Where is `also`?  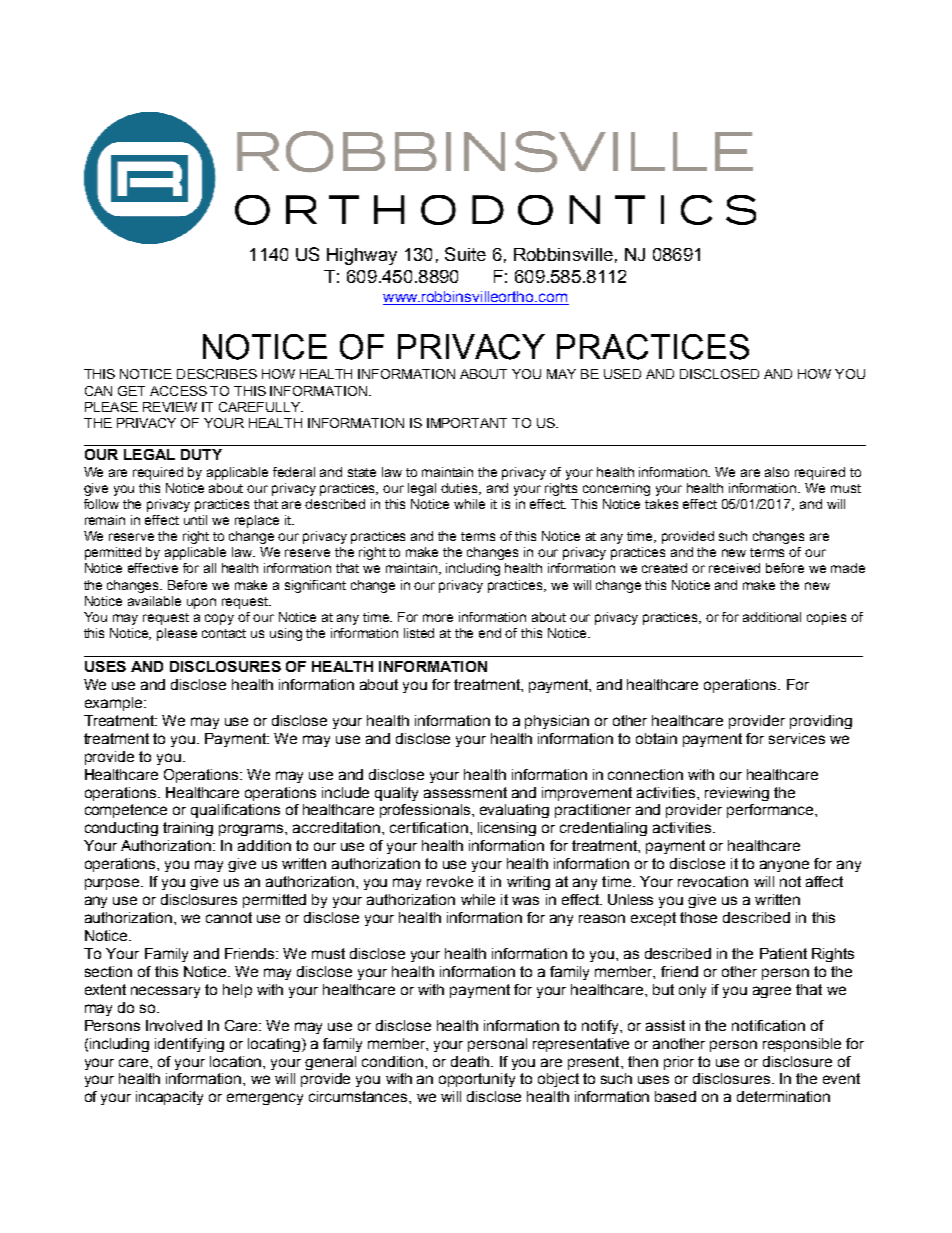
also is located at coordinates (777, 472).
